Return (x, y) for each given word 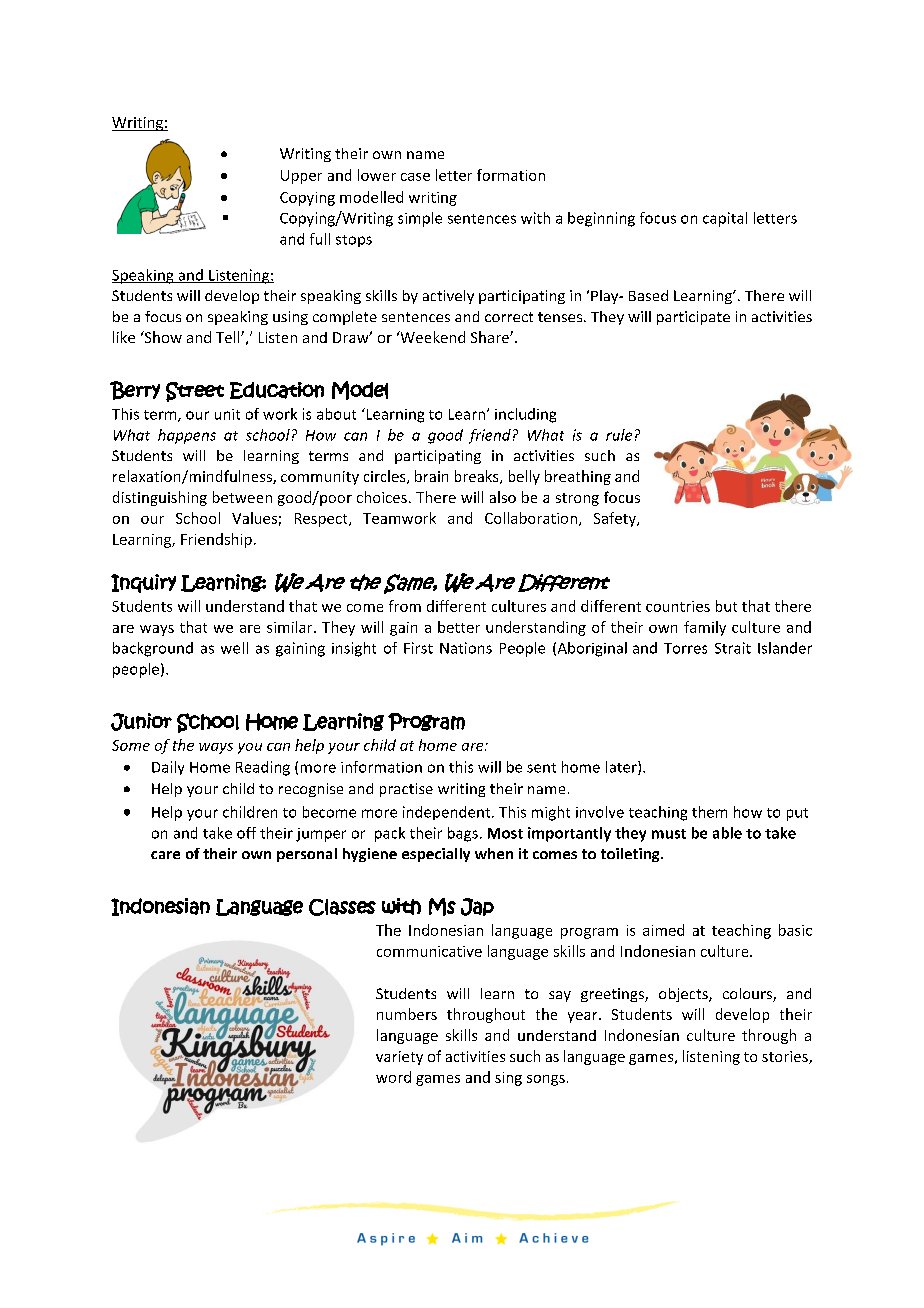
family (705, 628)
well (234, 648)
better (459, 627)
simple (420, 219)
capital (725, 219)
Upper (301, 177)
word (393, 1077)
